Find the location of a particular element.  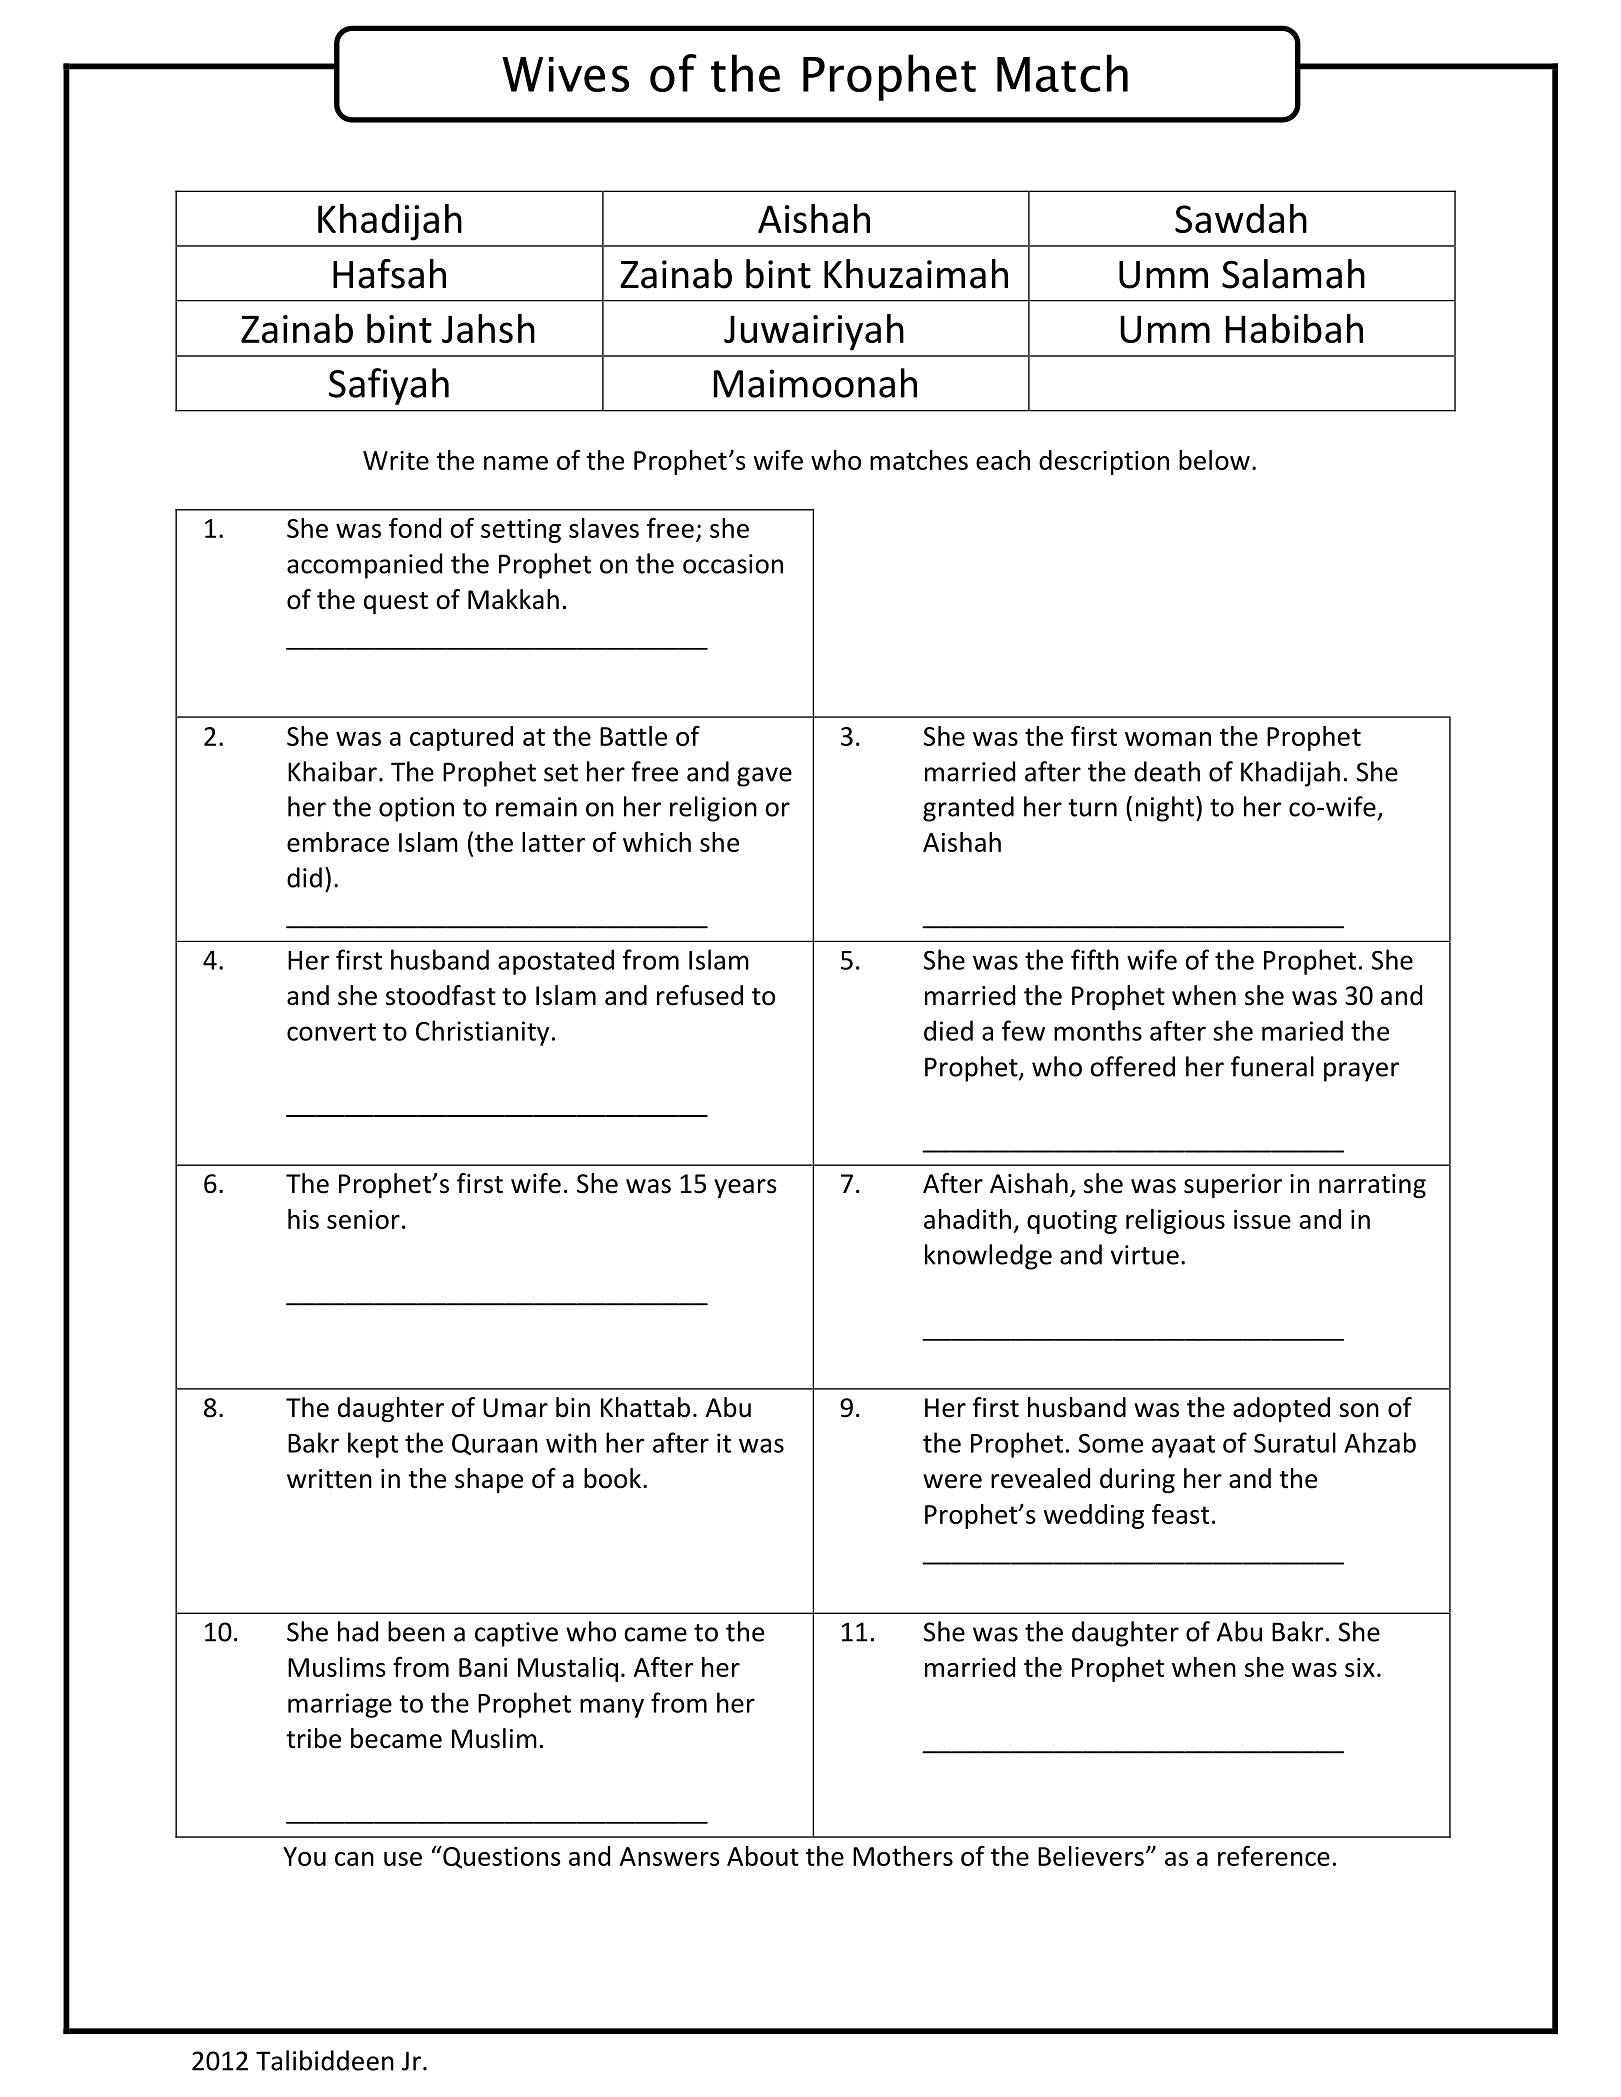

can is located at coordinates (354, 1859).
